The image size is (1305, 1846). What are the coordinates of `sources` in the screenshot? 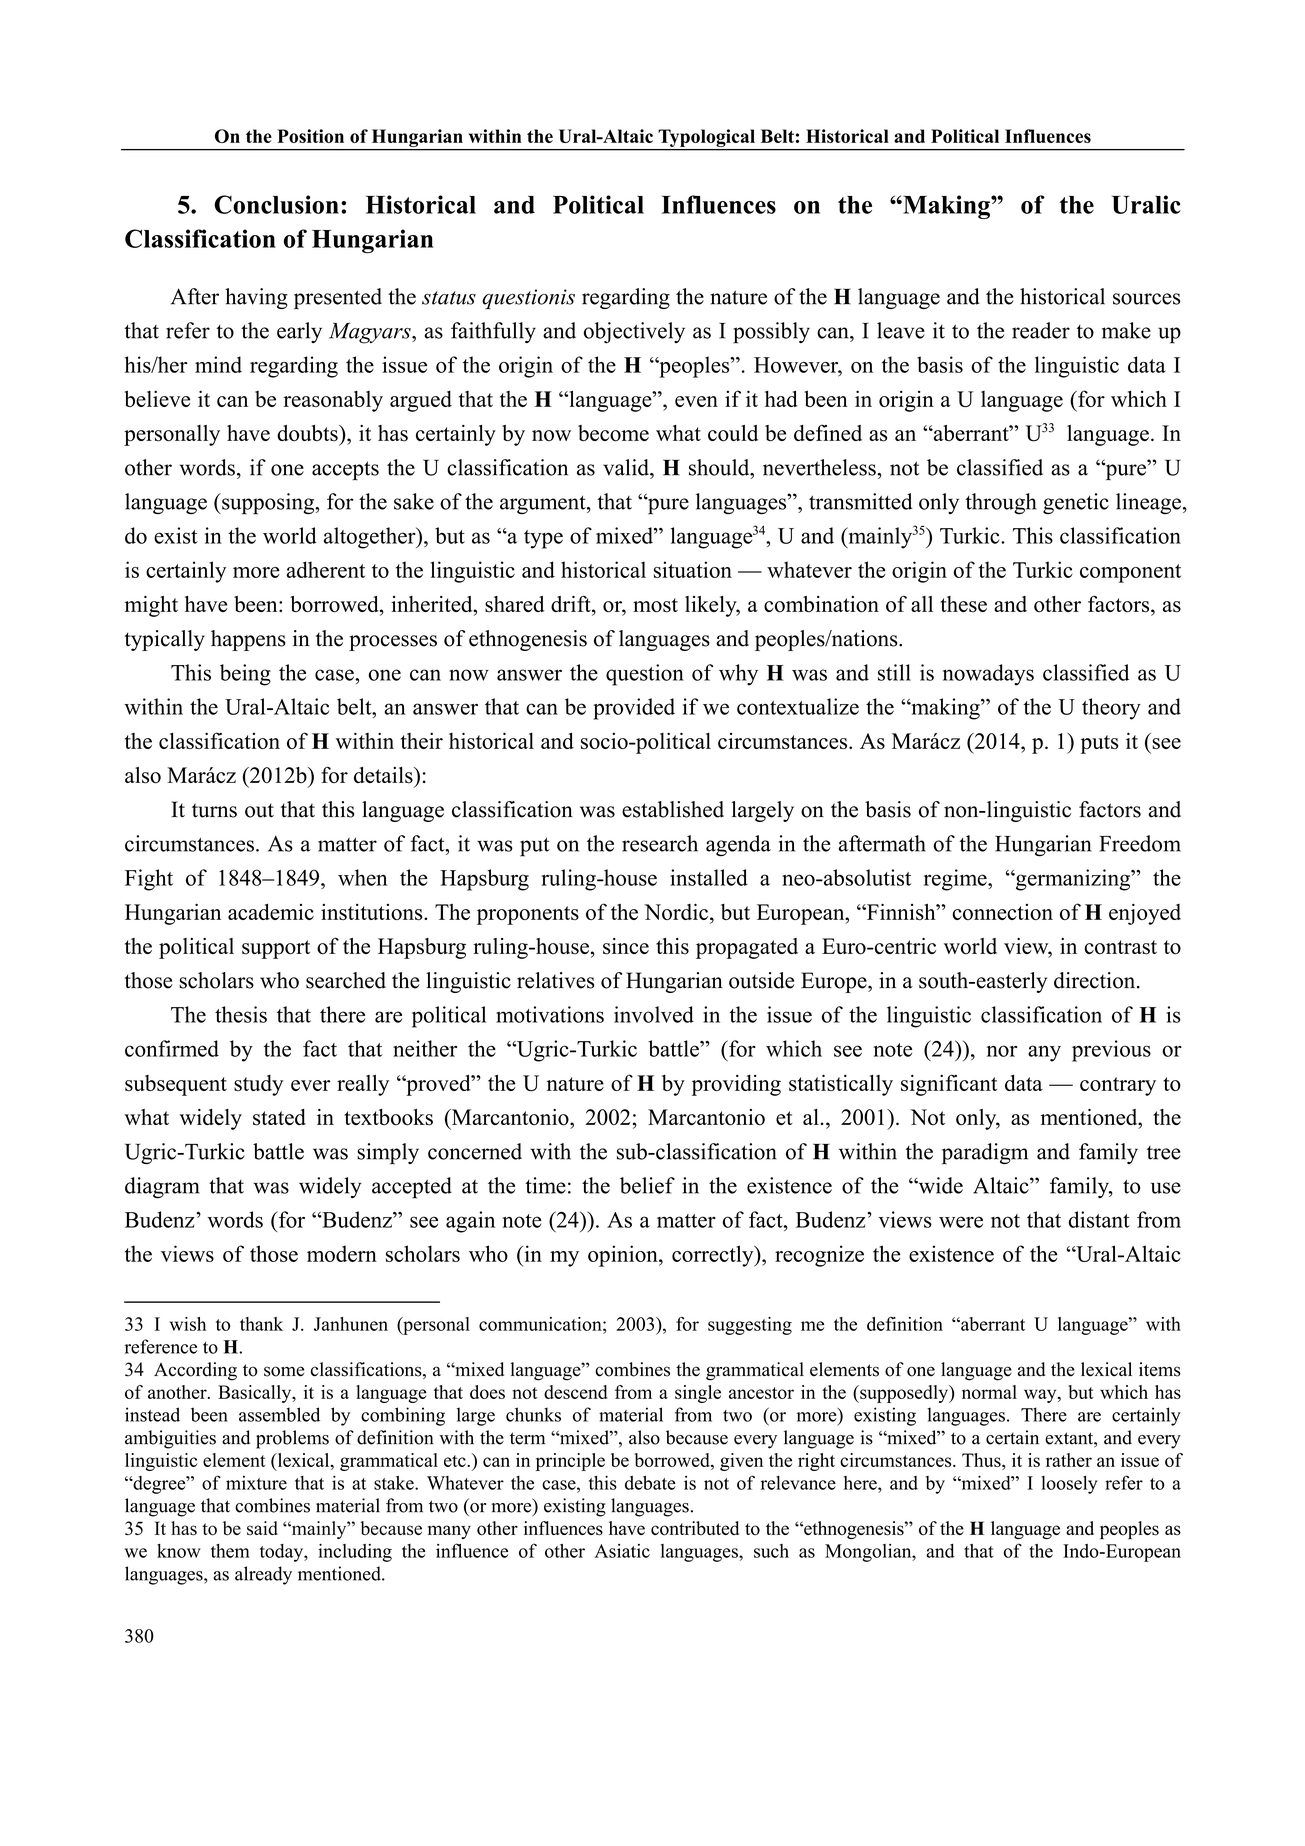 It's located at (1146, 299).
